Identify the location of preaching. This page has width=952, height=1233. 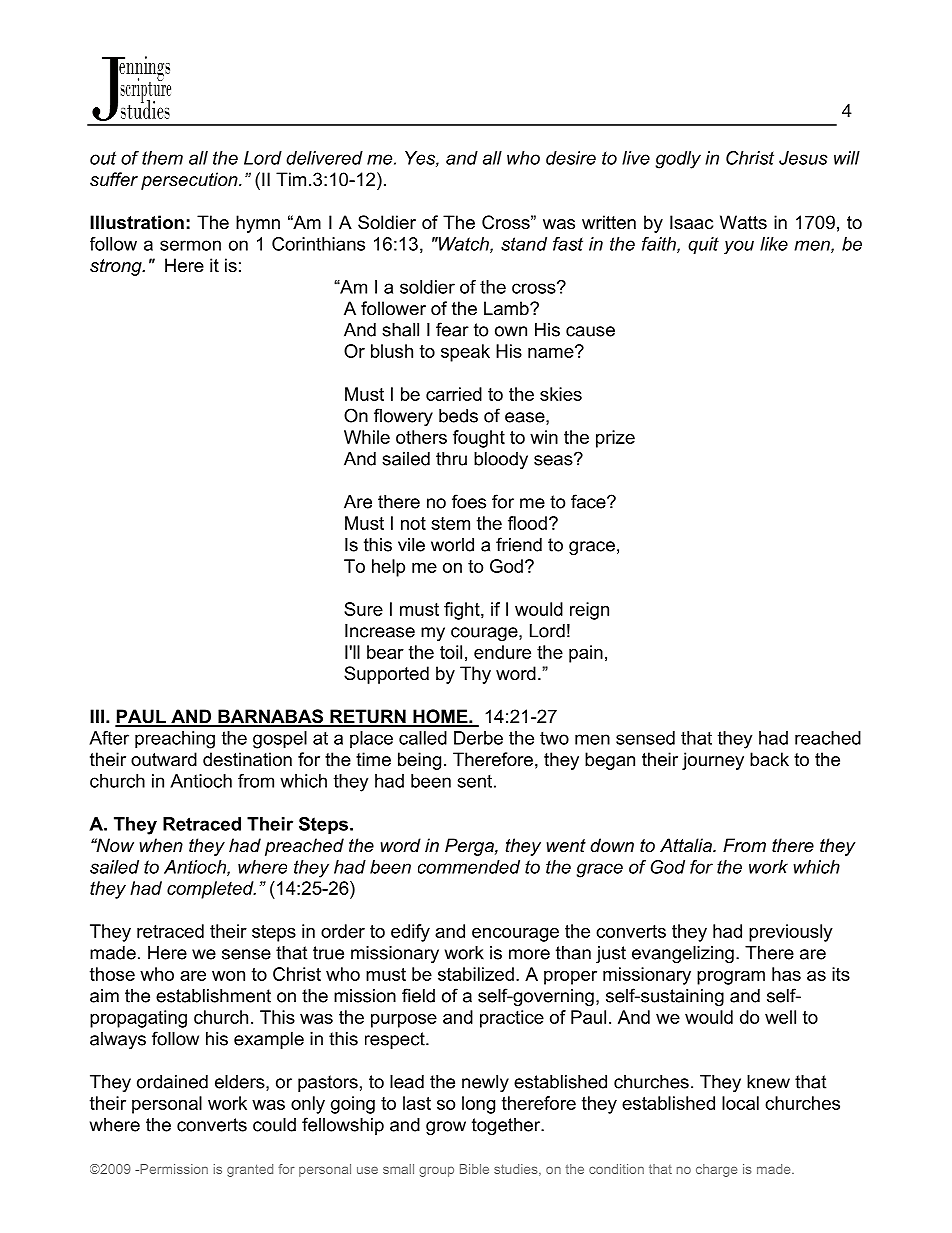
(175, 740).
